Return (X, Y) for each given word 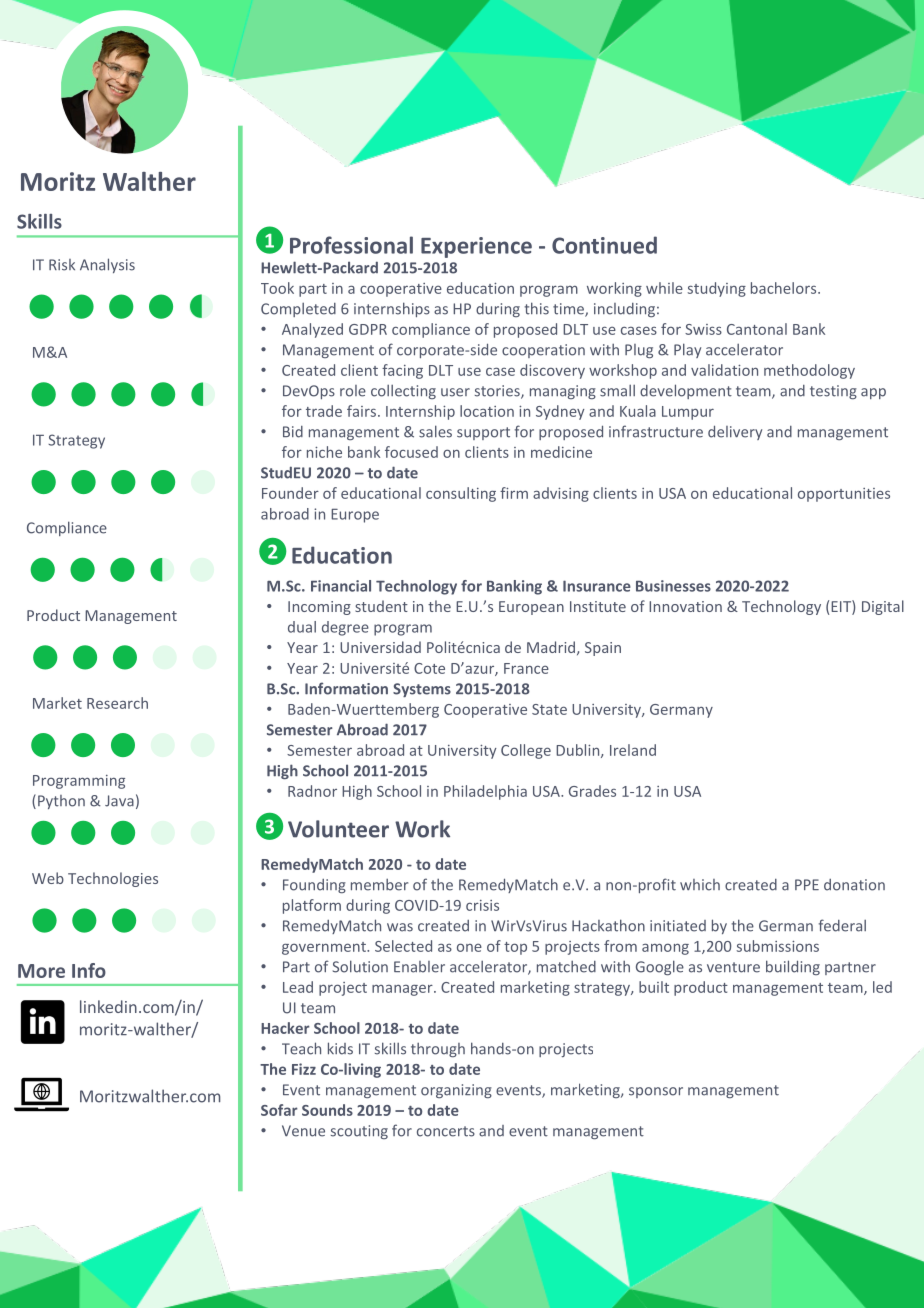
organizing (456, 1091)
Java (119, 801)
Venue (303, 1131)
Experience (476, 247)
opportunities (844, 495)
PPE (807, 884)
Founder (290, 493)
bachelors (785, 288)
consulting (461, 494)
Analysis (107, 265)
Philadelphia (485, 792)
